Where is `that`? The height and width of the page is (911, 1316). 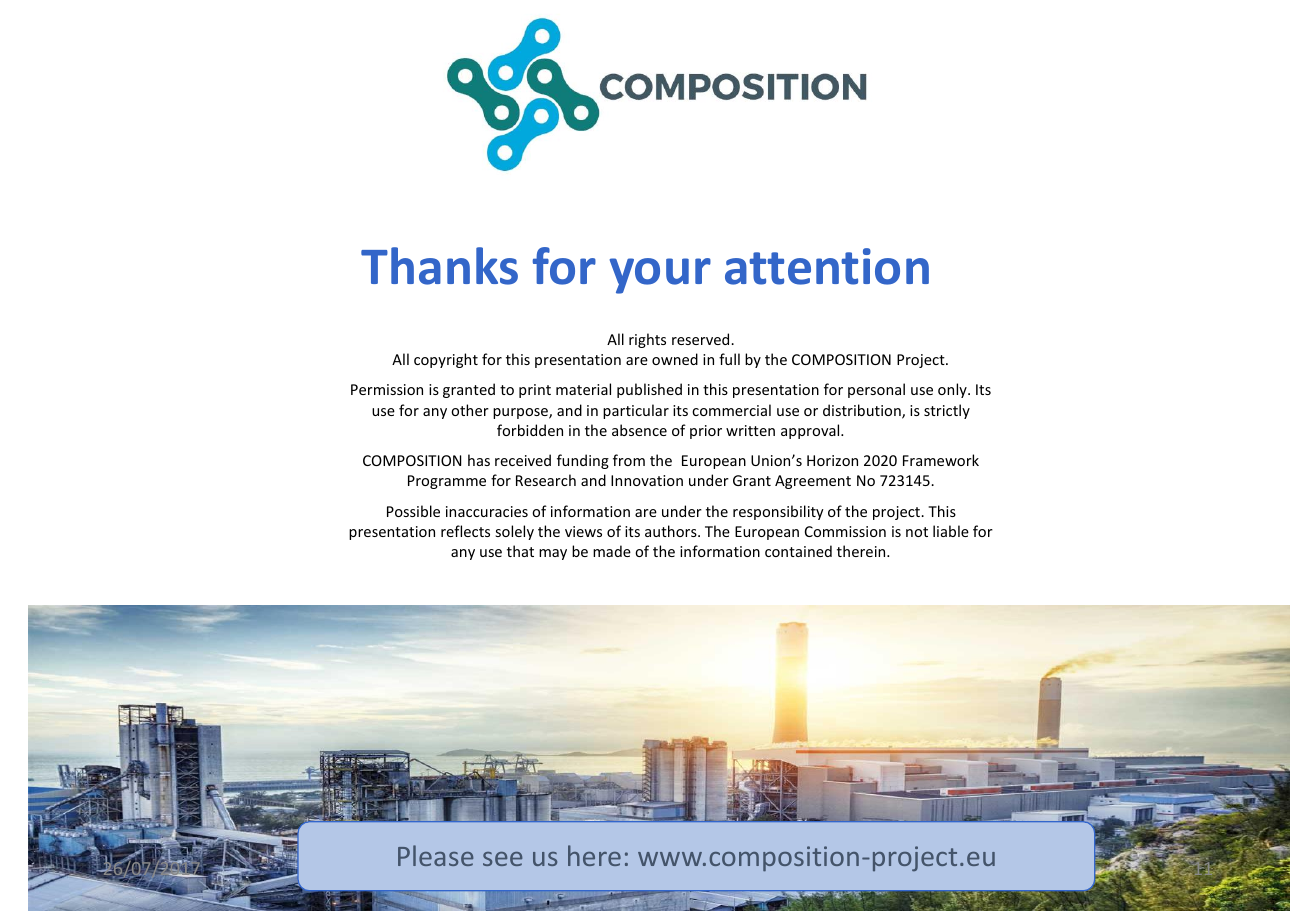 that is located at coordinates (520, 551).
